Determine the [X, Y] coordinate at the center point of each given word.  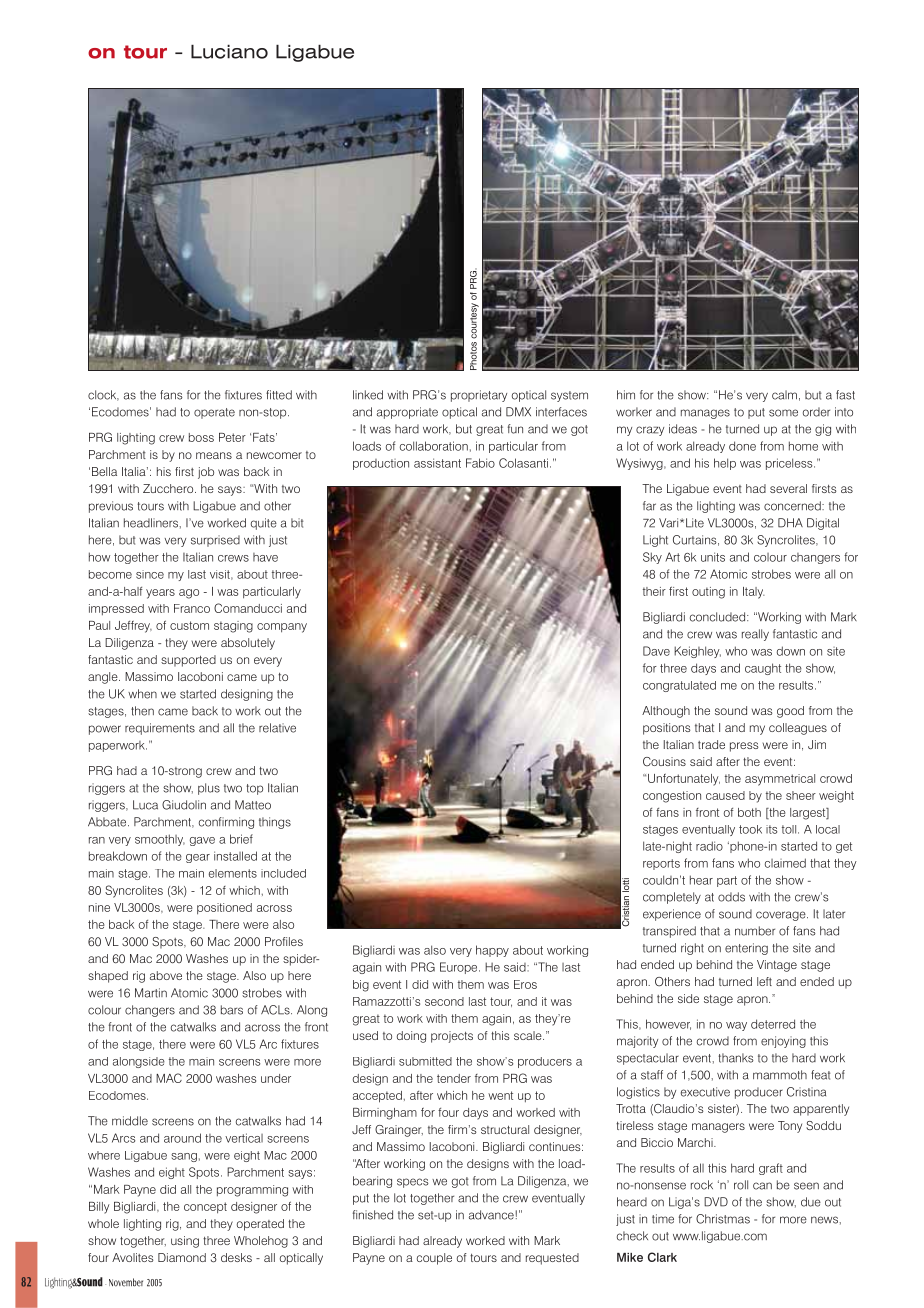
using [185, 1242]
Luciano [229, 51]
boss [201, 437]
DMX [518, 412]
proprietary [479, 396]
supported [188, 661]
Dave [656, 651]
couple [434, 1259]
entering [746, 949]
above [166, 975]
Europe [460, 968]
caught [763, 669]
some [783, 413]
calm [784, 395]
